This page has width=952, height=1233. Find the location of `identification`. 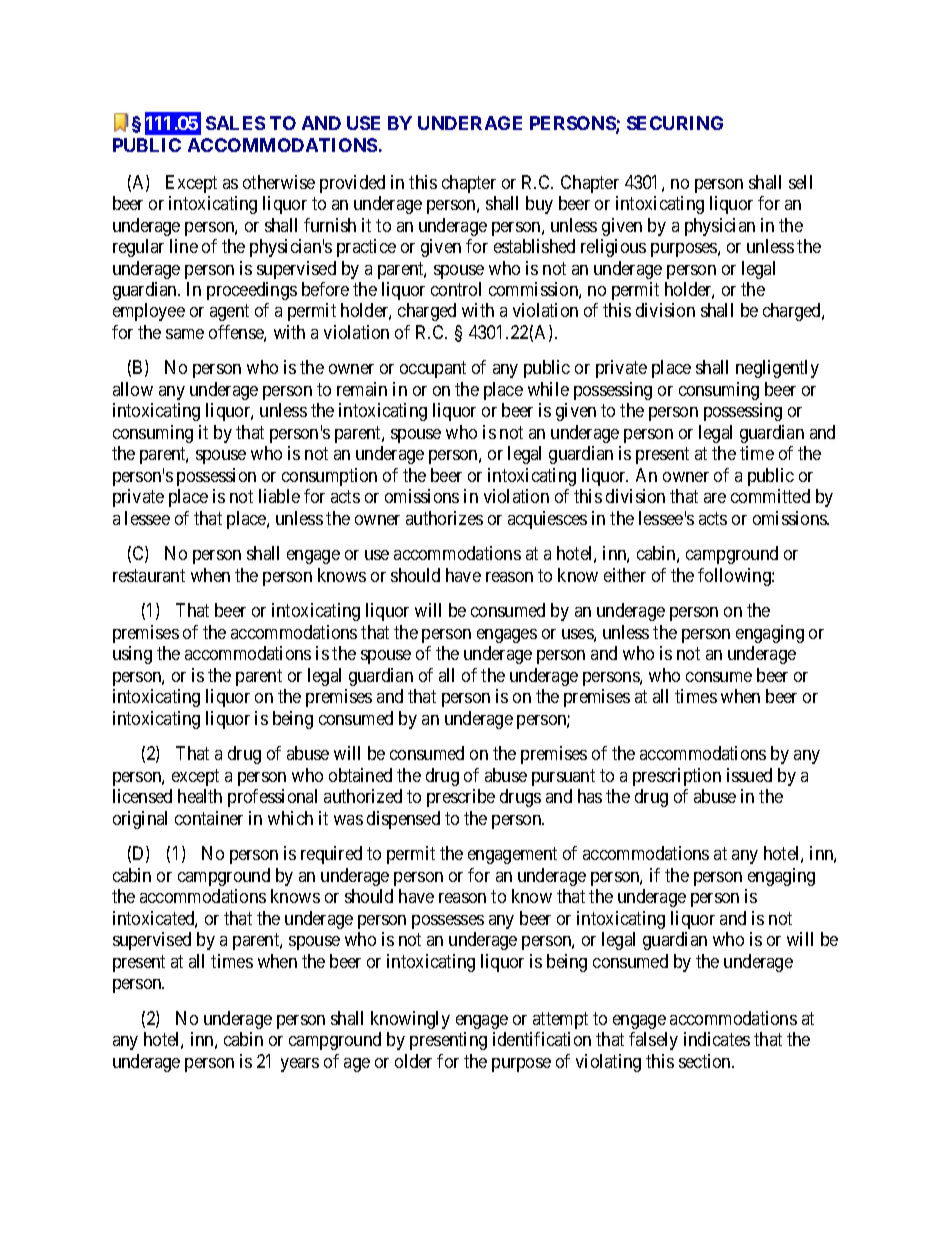

identification is located at coordinates (542, 1039).
